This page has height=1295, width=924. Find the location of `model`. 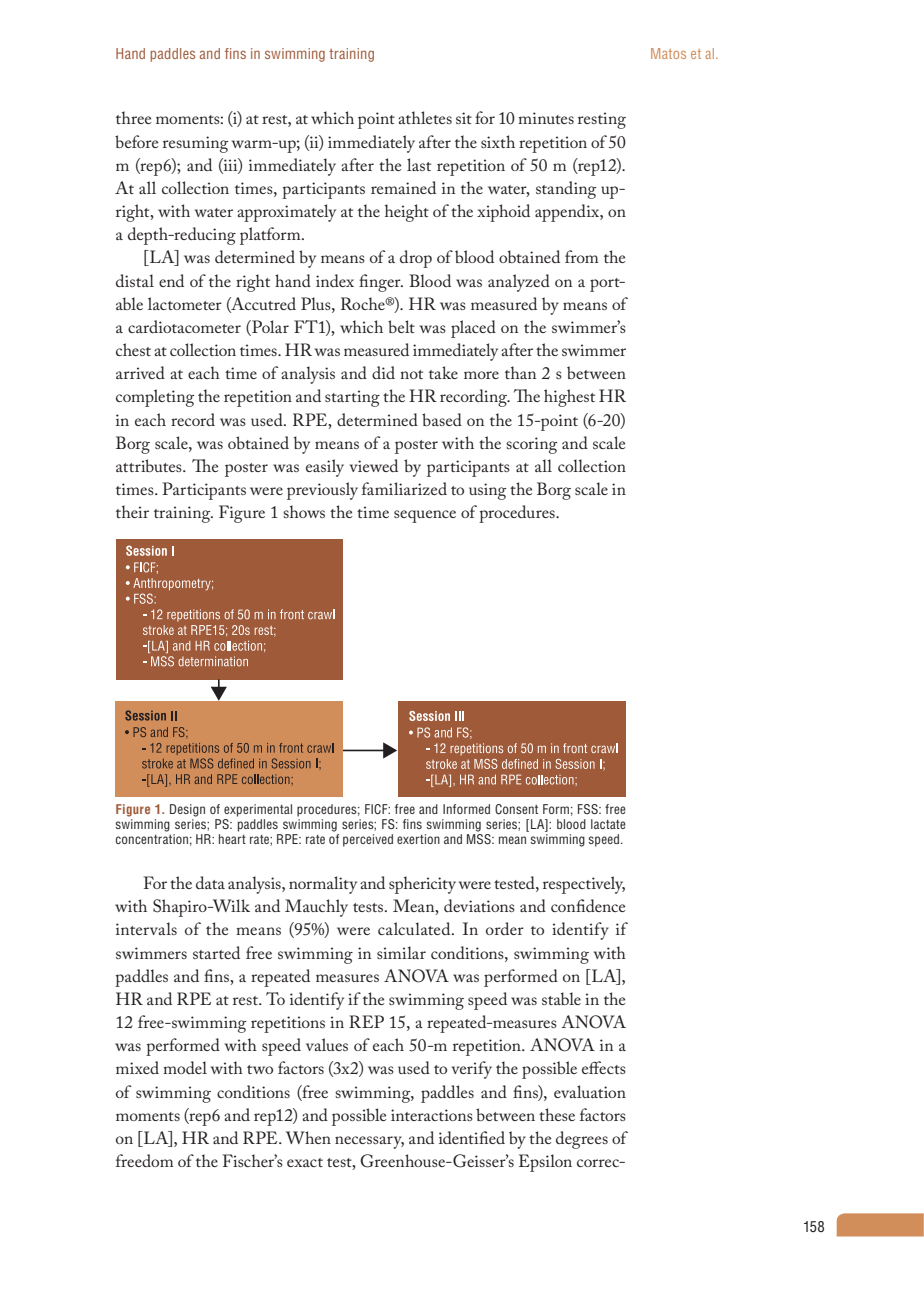

model is located at coordinates (185, 1067).
